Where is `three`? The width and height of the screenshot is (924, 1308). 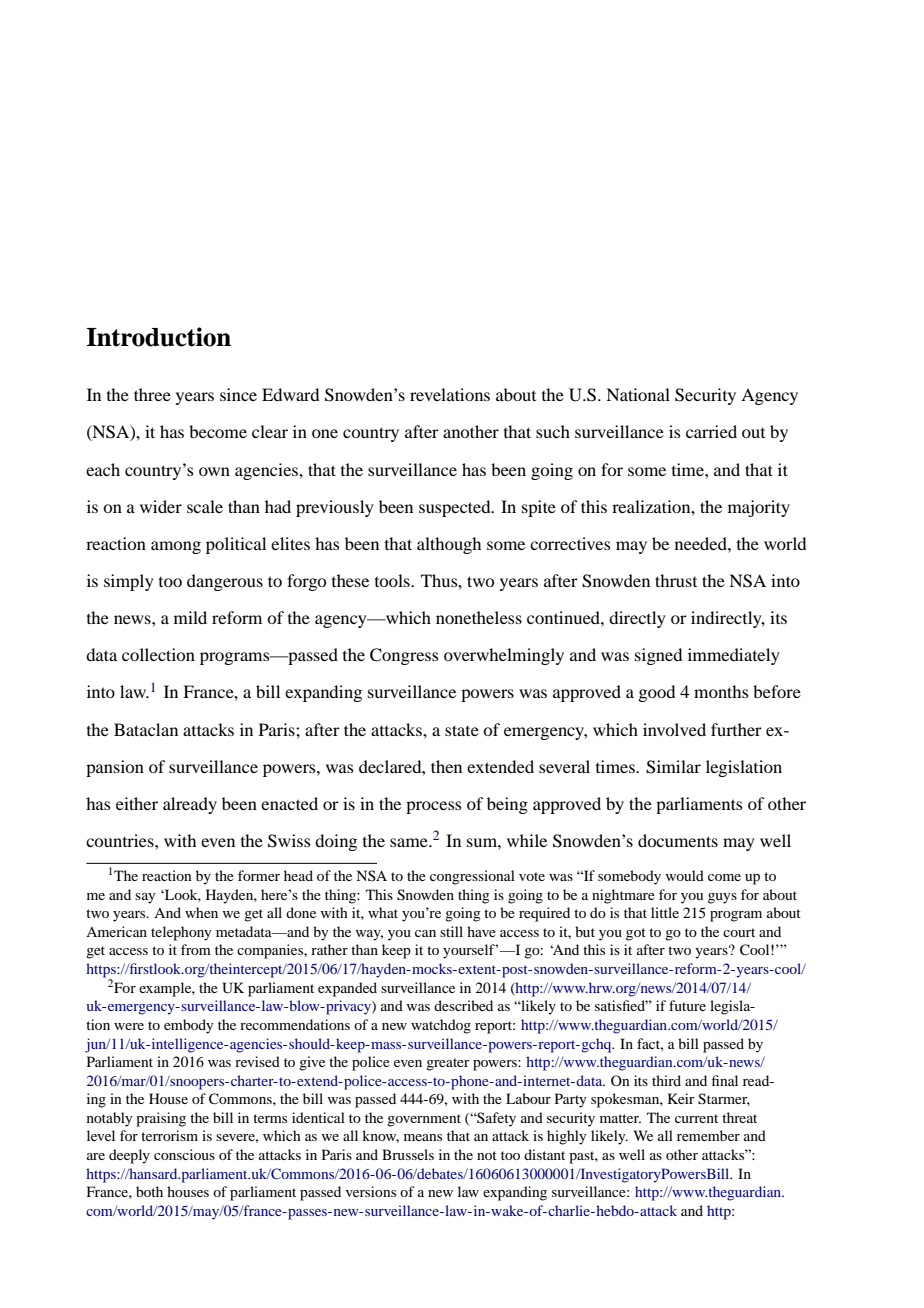
three is located at coordinates (152, 394).
